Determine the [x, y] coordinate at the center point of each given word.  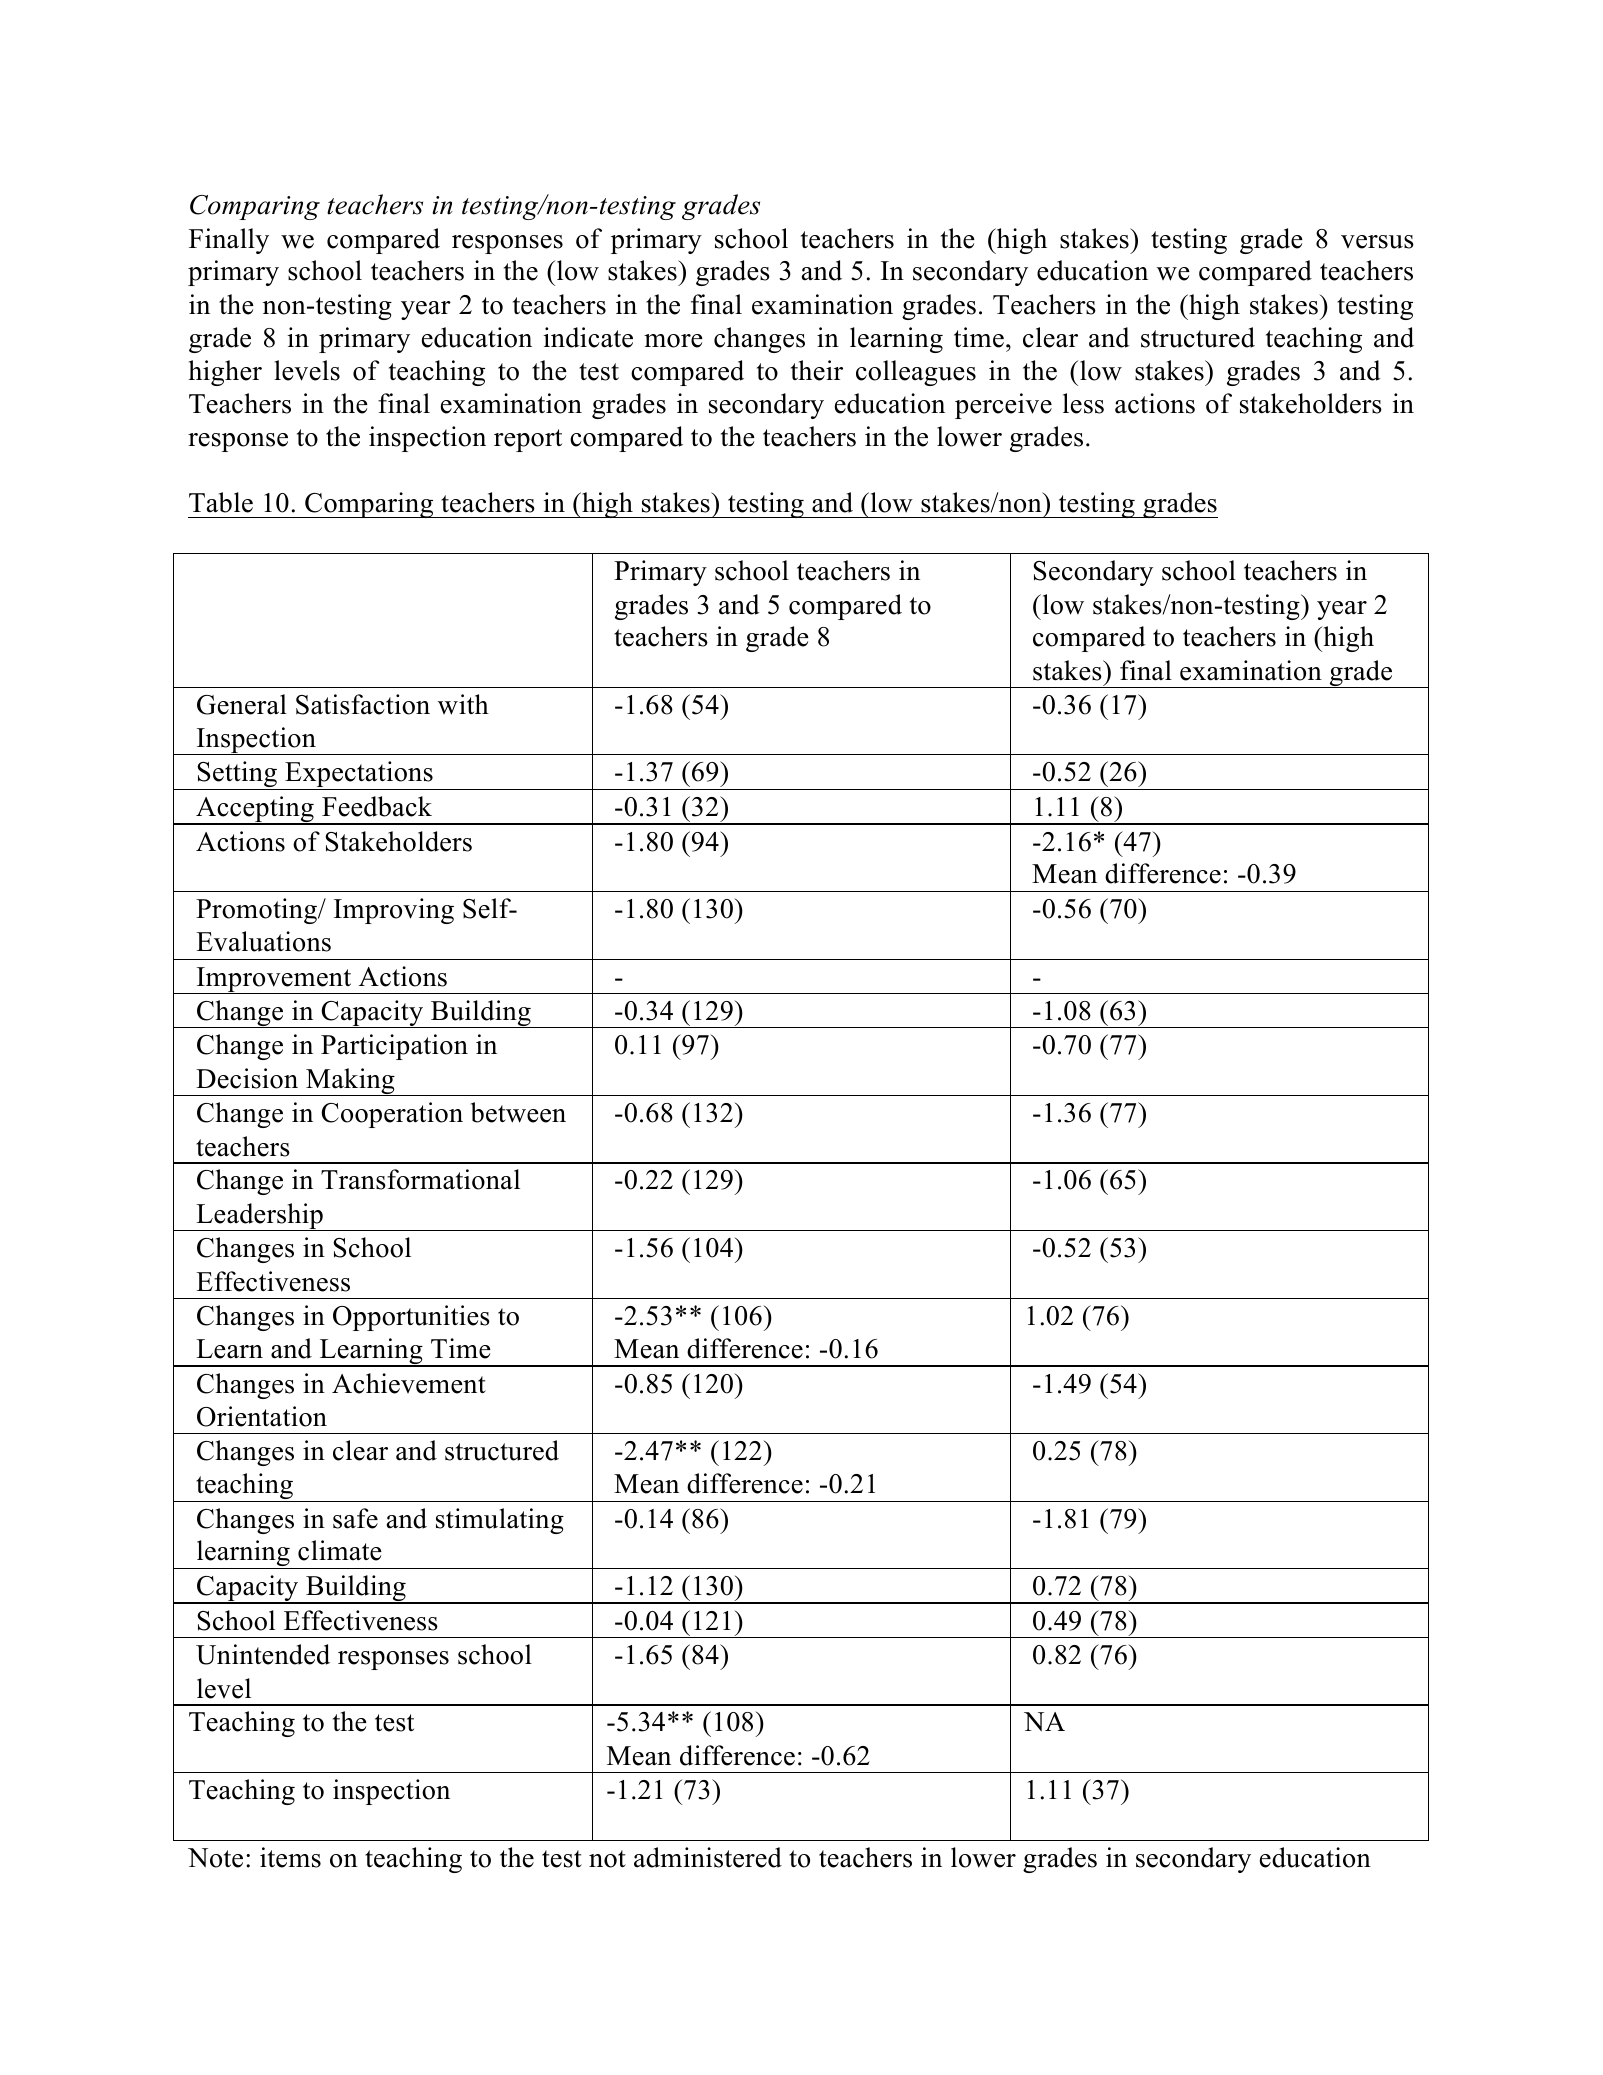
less [1083, 403]
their [817, 370]
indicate [588, 337]
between [518, 1112]
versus [1377, 242]
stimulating [500, 1521]
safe [355, 1518]
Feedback [377, 806]
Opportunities [411, 1318]
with [463, 704]
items [290, 1857]
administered [708, 1857]
